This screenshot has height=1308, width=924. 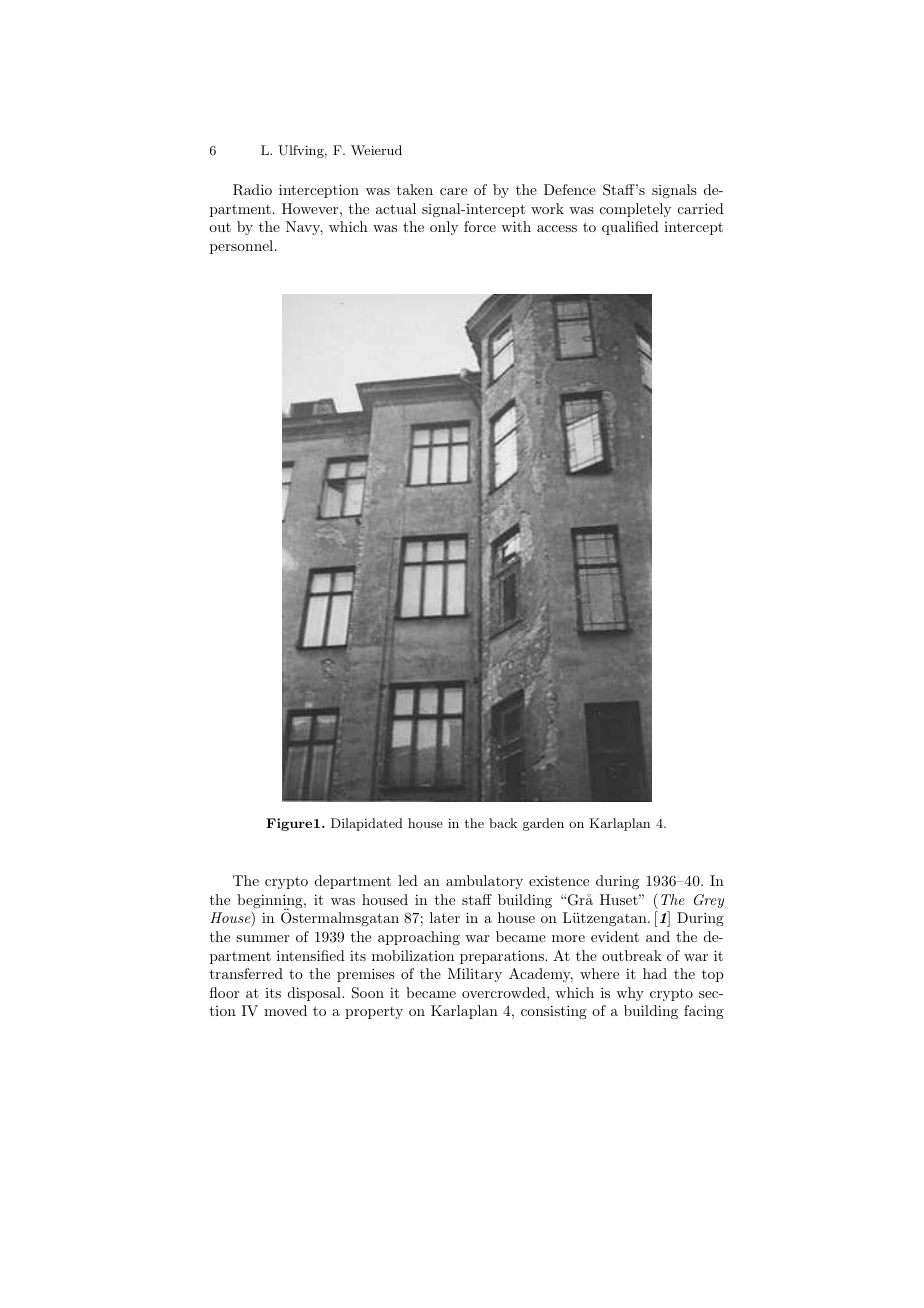 What do you see at coordinates (367, 824) in the screenshot?
I see `Dilapidated` at bounding box center [367, 824].
